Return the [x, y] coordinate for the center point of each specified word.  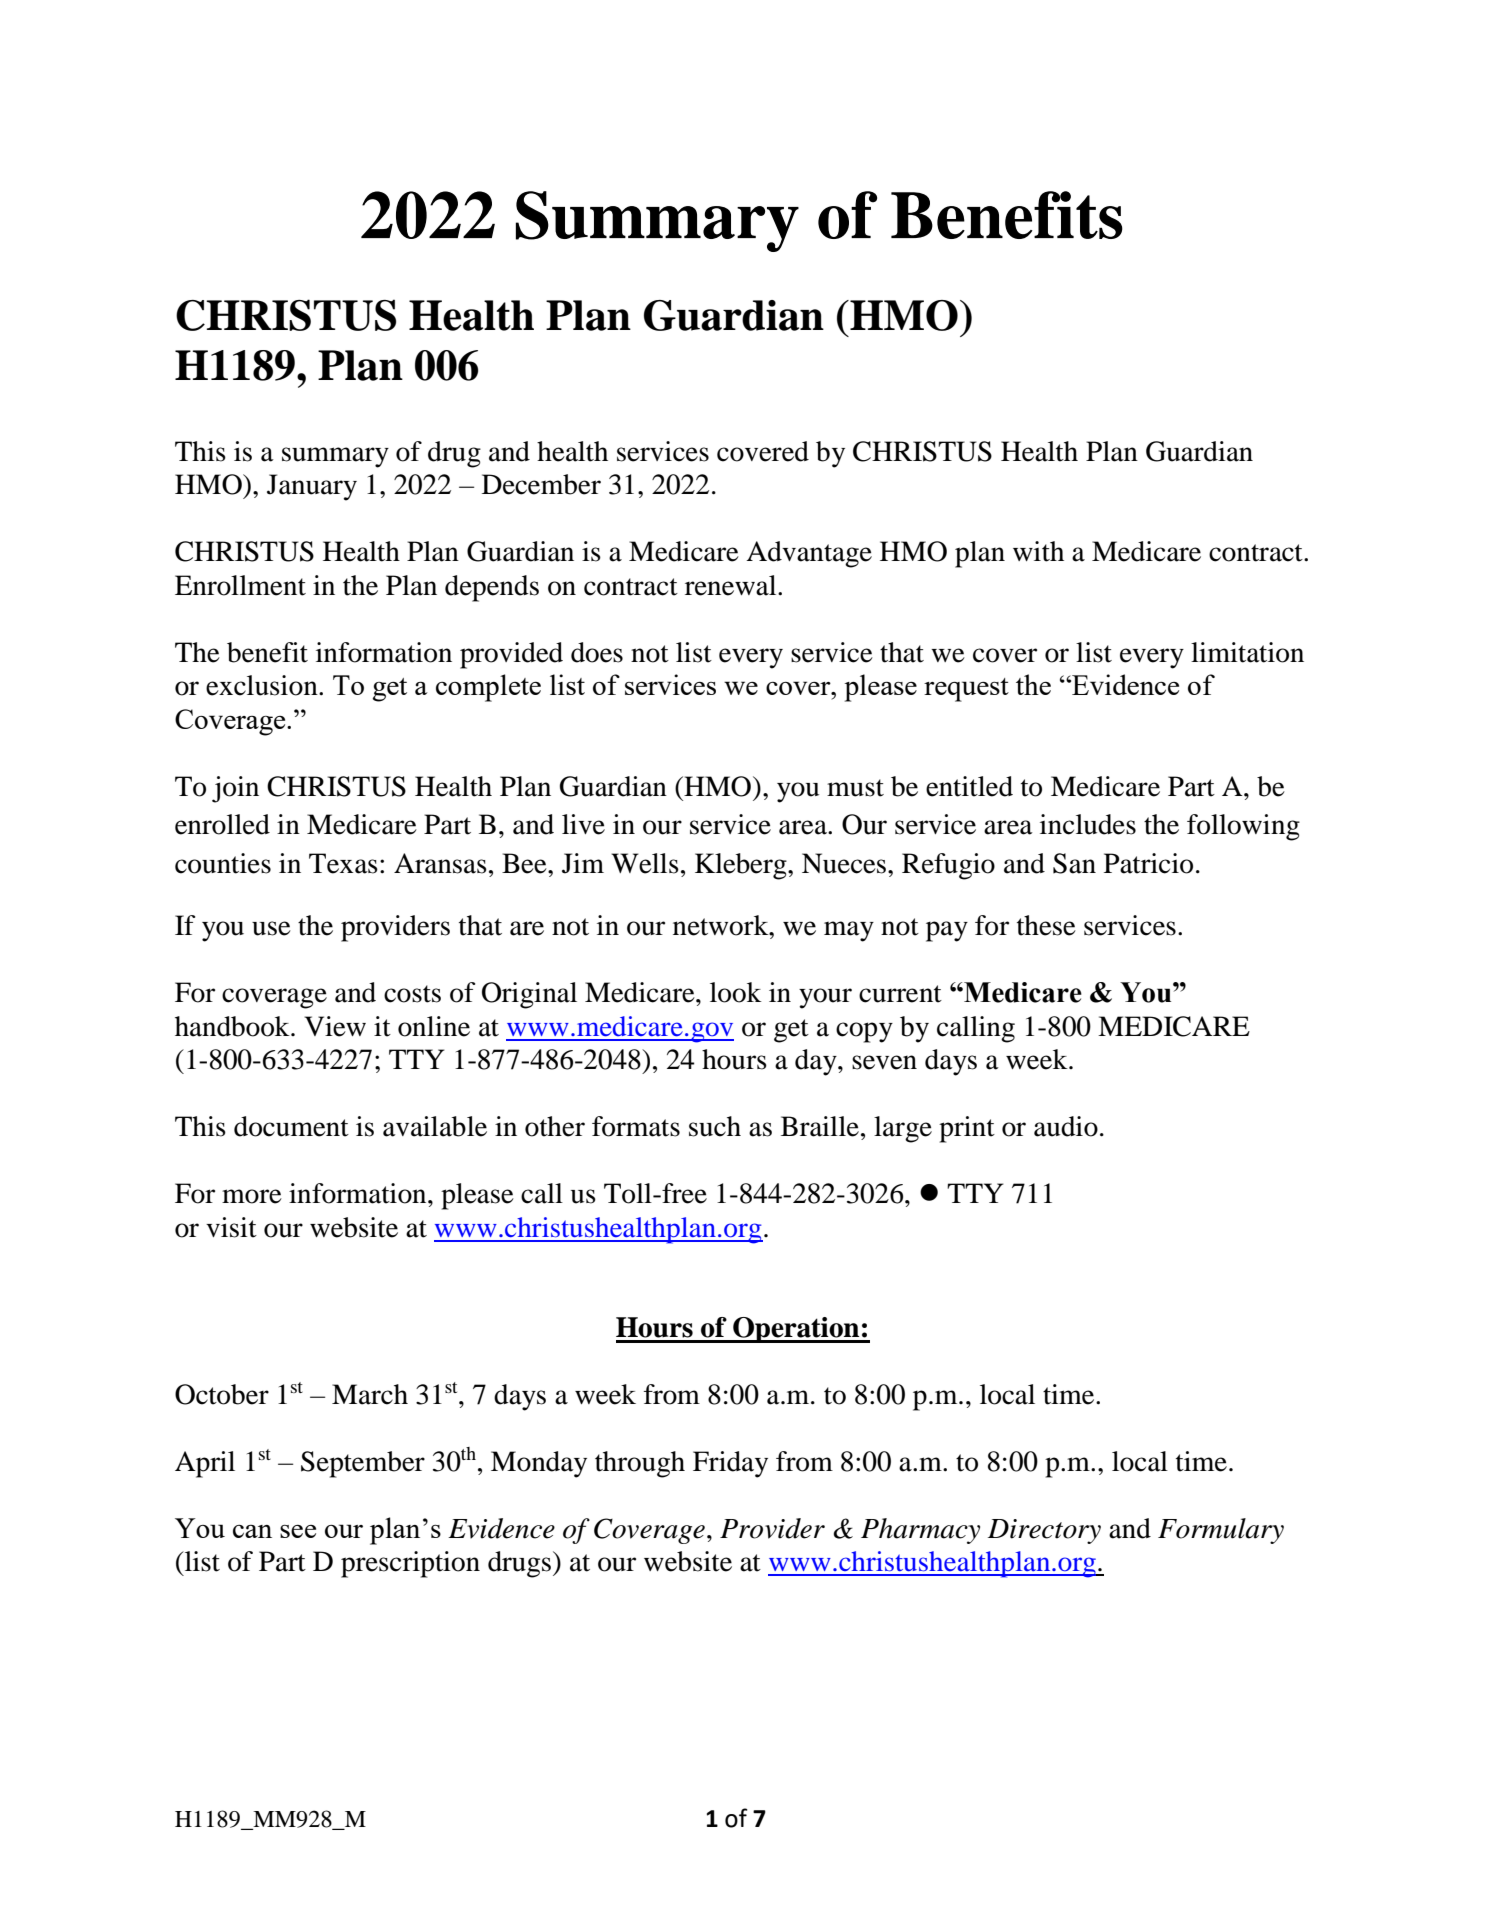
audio [1066, 1126]
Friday [730, 1464]
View [335, 1026]
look [736, 992]
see [298, 1531]
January [312, 487]
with [1038, 551]
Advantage [809, 554]
